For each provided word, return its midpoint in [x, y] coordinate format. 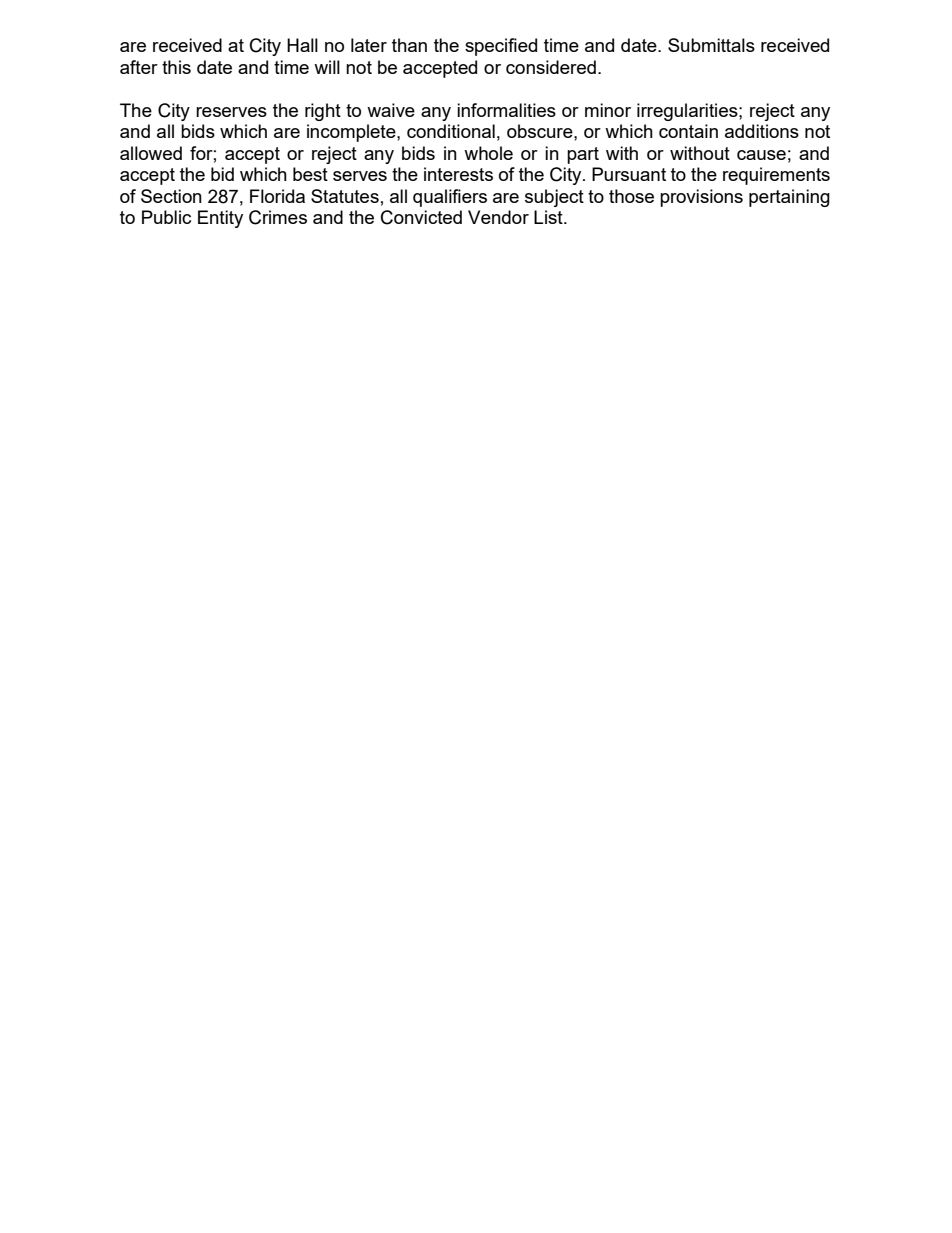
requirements [776, 176]
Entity [220, 219]
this [176, 67]
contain [688, 131]
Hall [302, 45]
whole [488, 153]
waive [391, 110]
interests [458, 174]
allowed [151, 153]
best [310, 174]
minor [608, 110]
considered [551, 67]
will [327, 67]
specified [501, 47]
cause [761, 155]
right [323, 112]
